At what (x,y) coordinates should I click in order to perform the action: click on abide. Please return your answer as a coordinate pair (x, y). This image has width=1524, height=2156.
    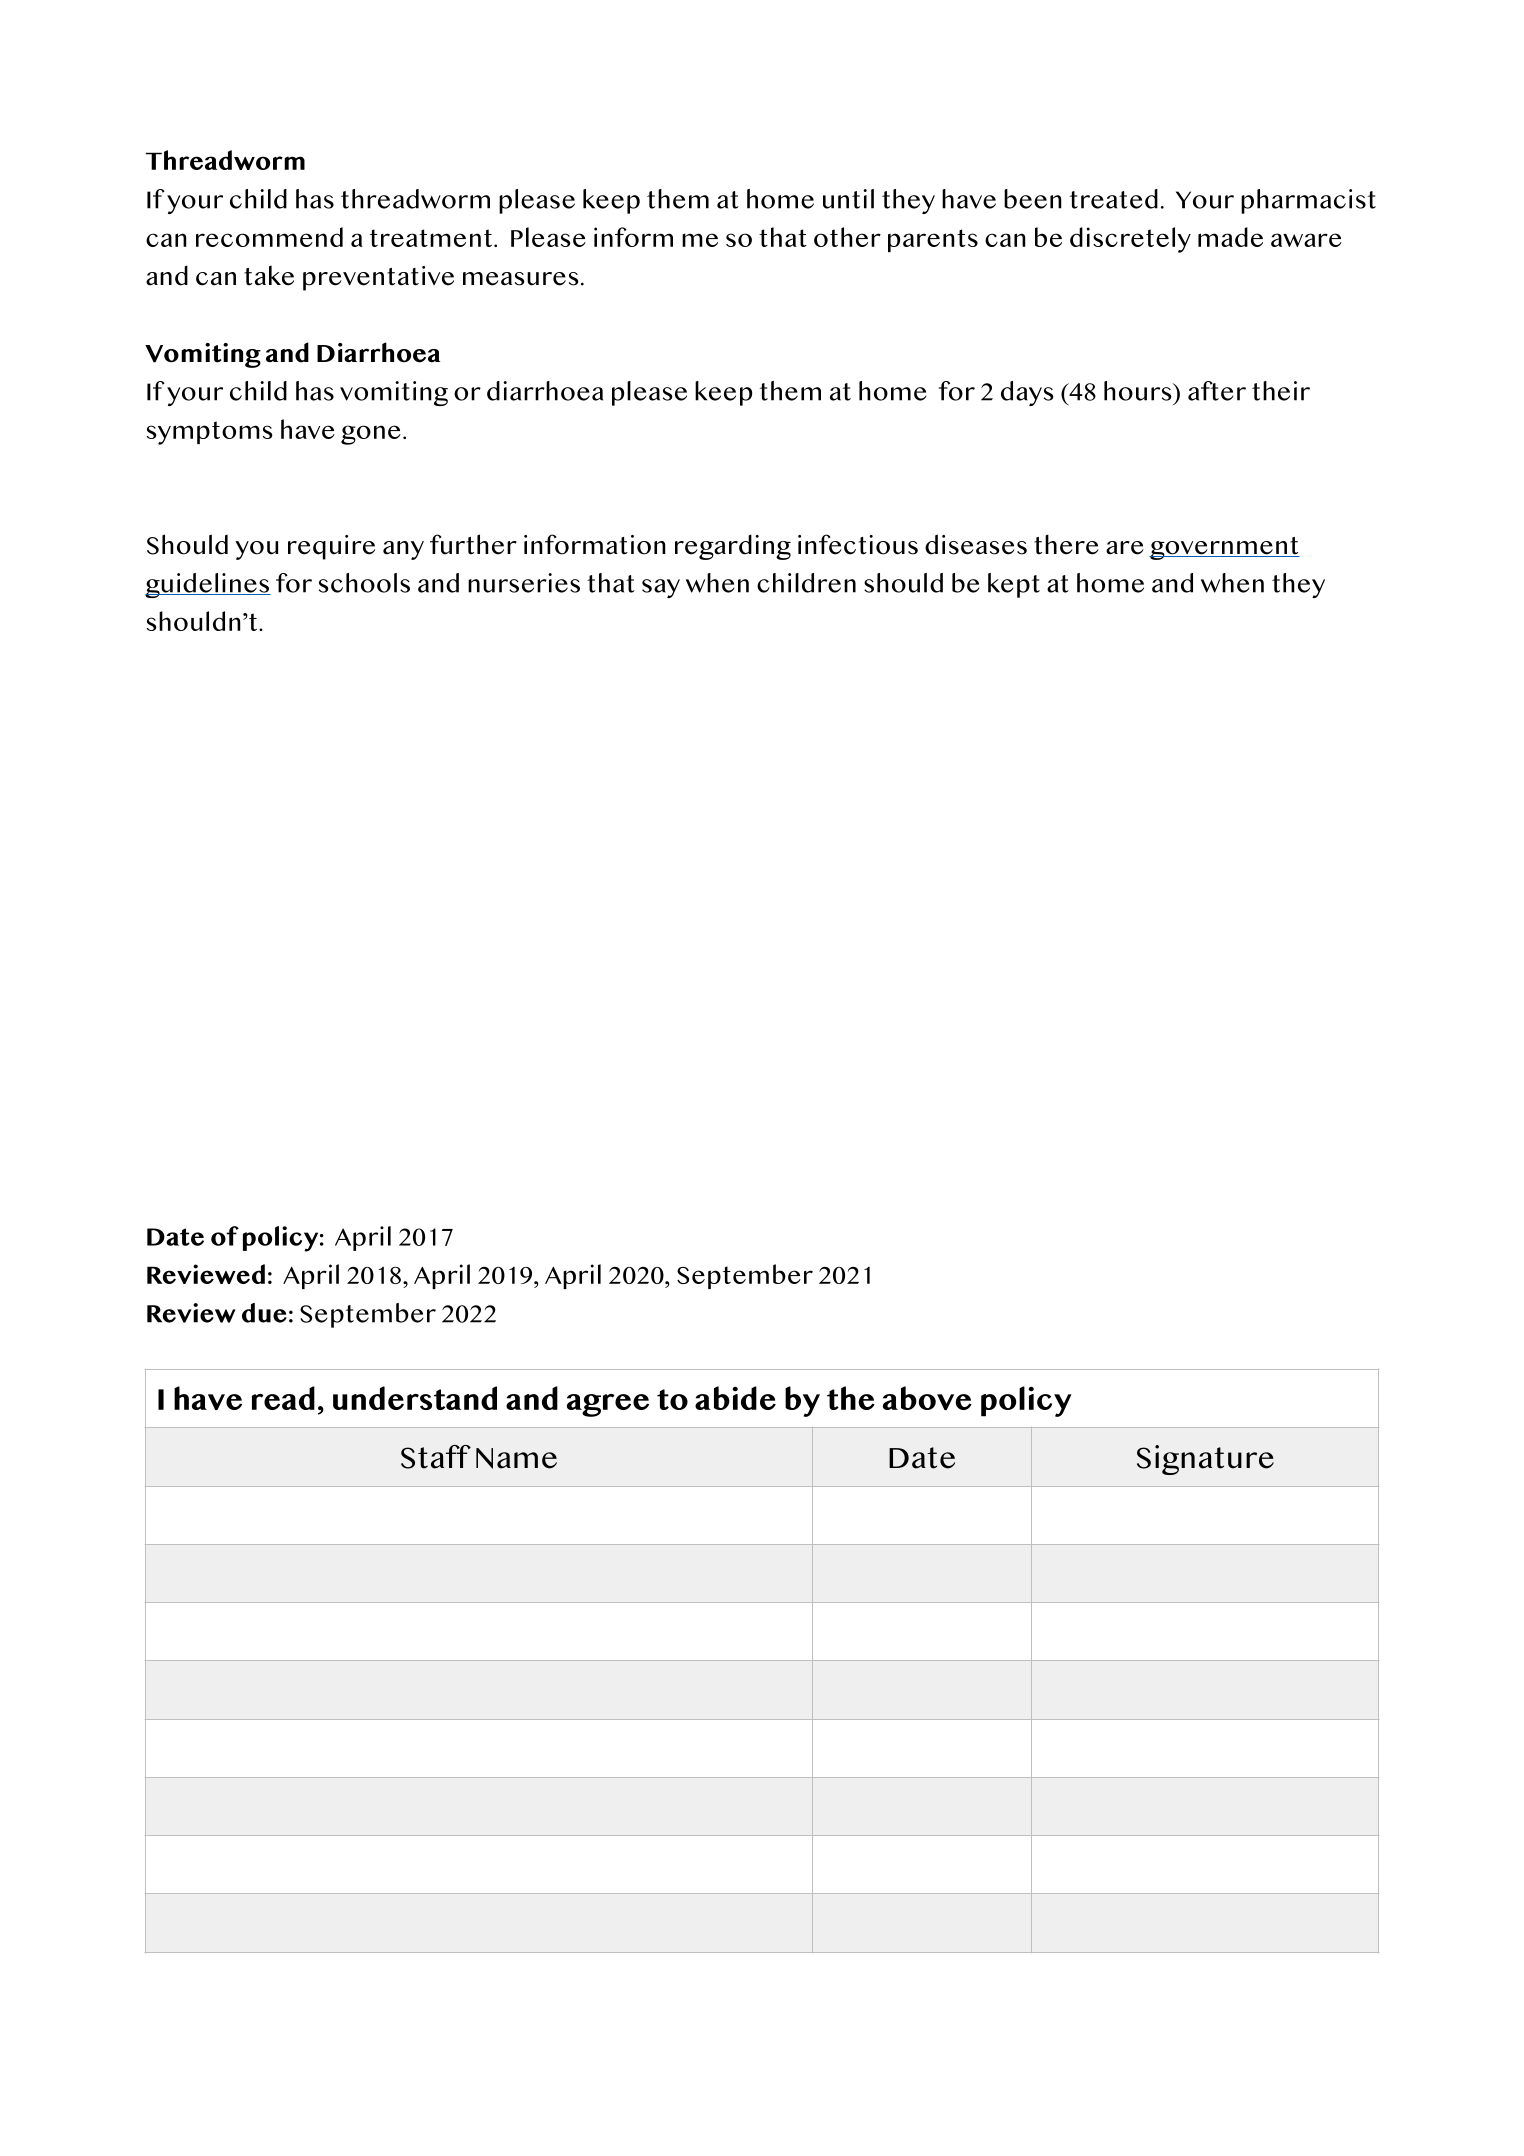
    Looking at the image, I should click on (735, 1398).
